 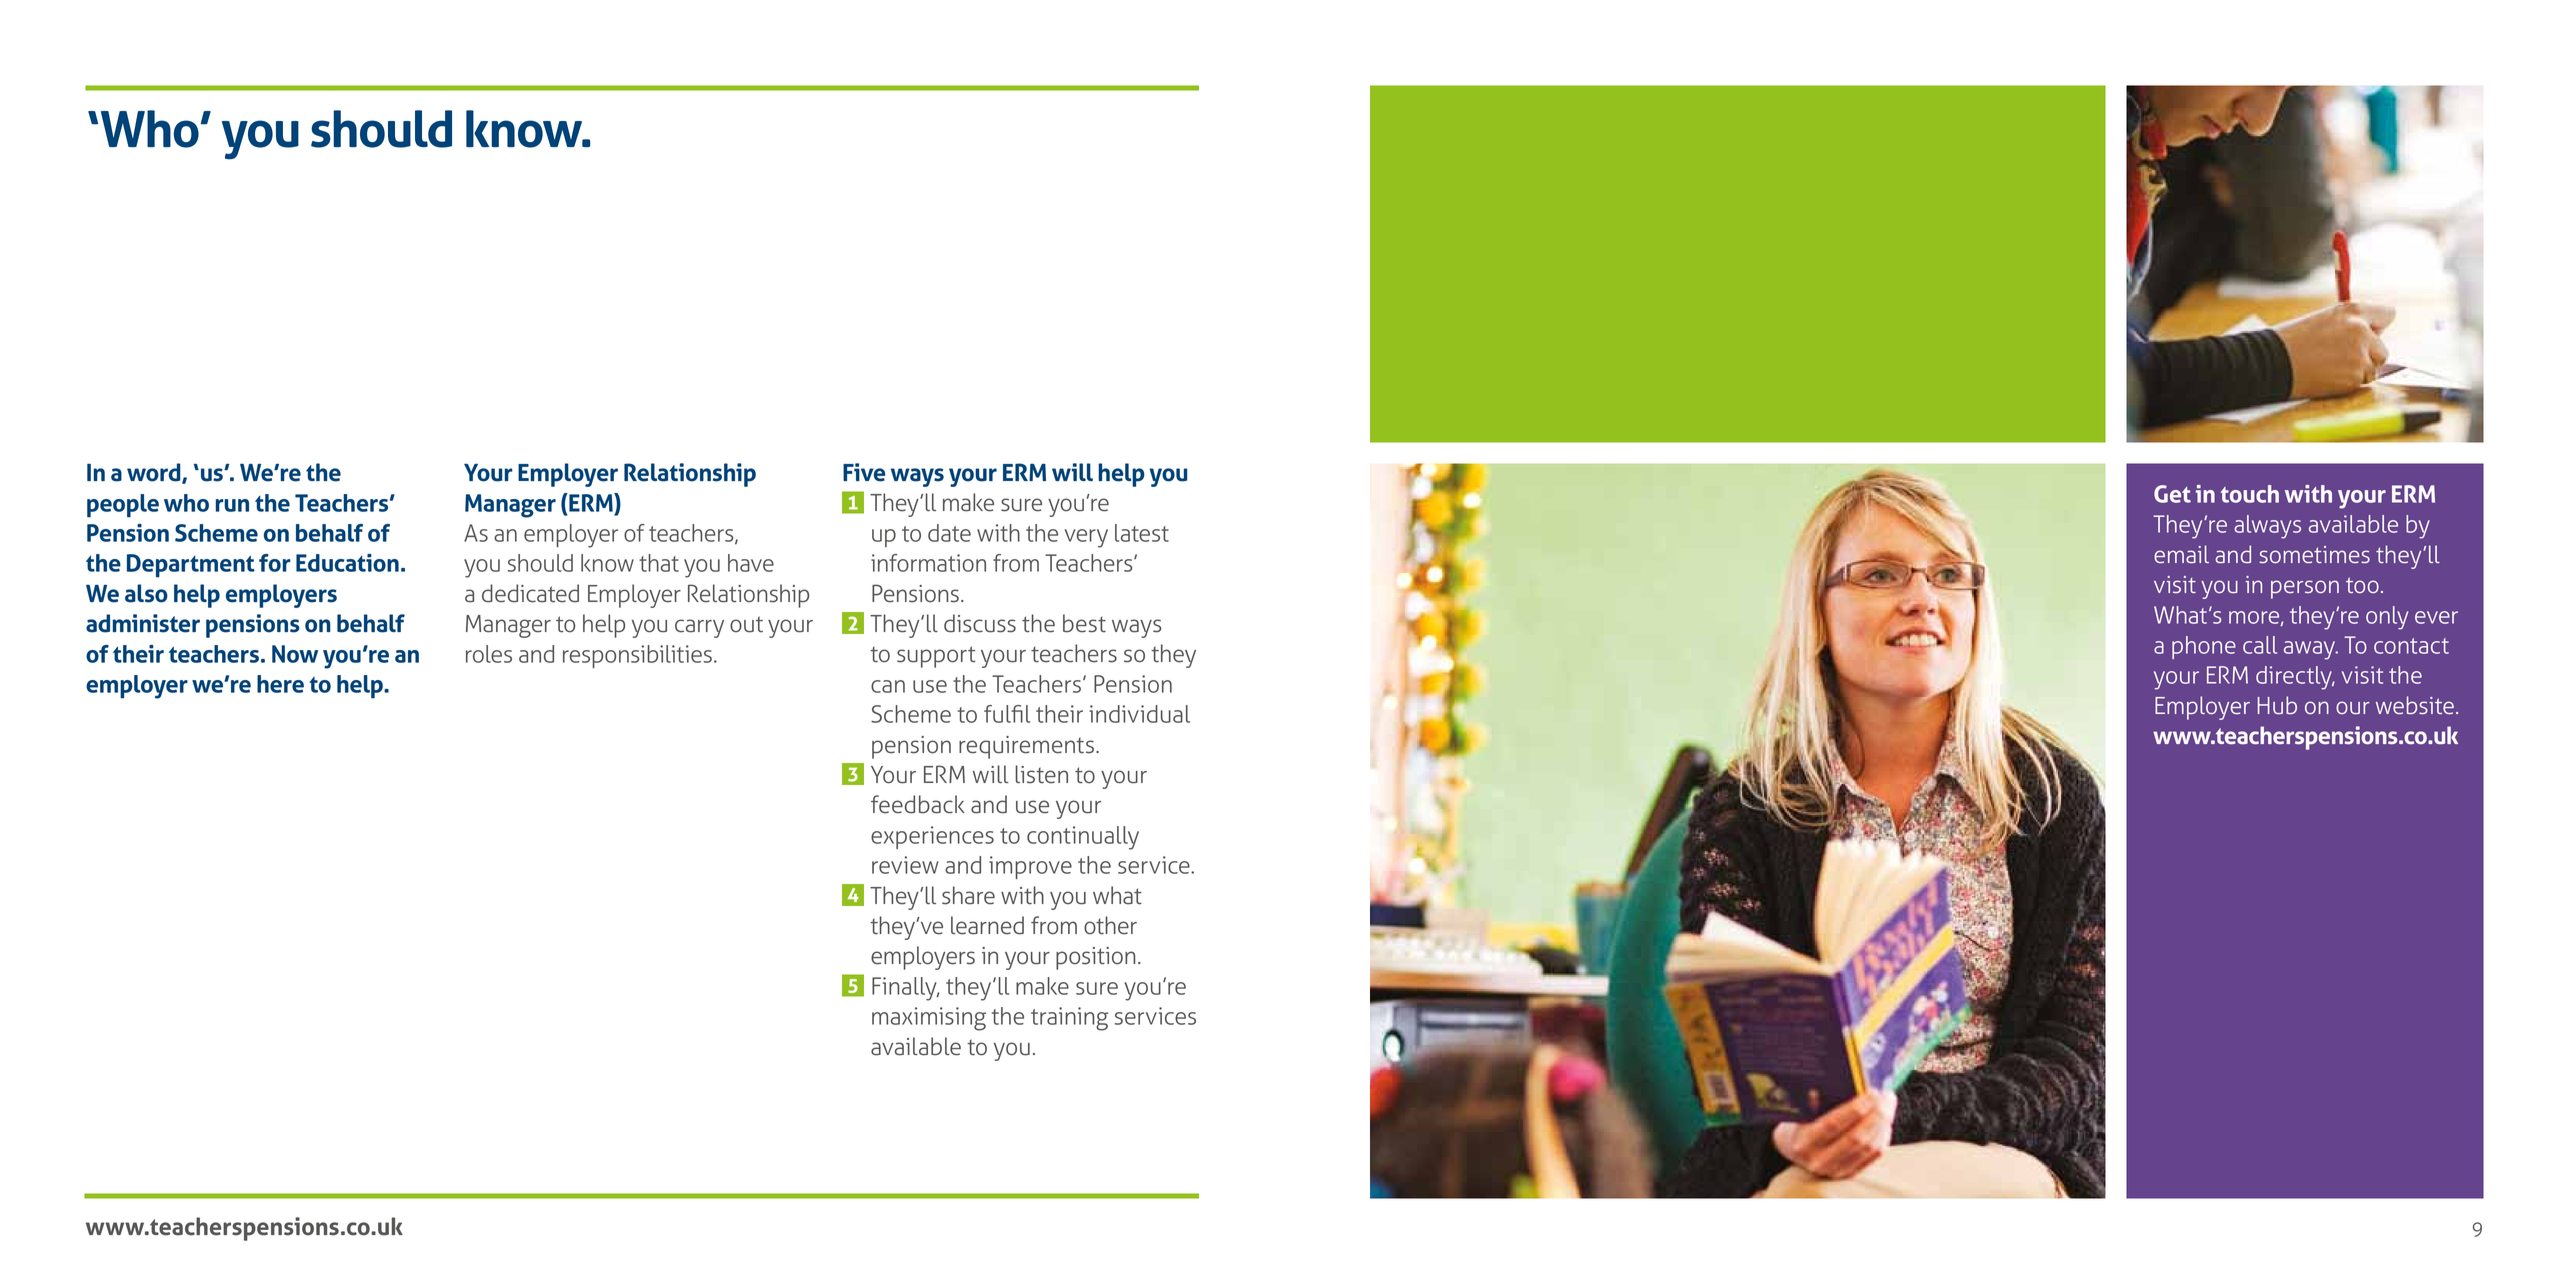 What do you see at coordinates (2277, 705) in the screenshot?
I see `Hub` at bounding box center [2277, 705].
